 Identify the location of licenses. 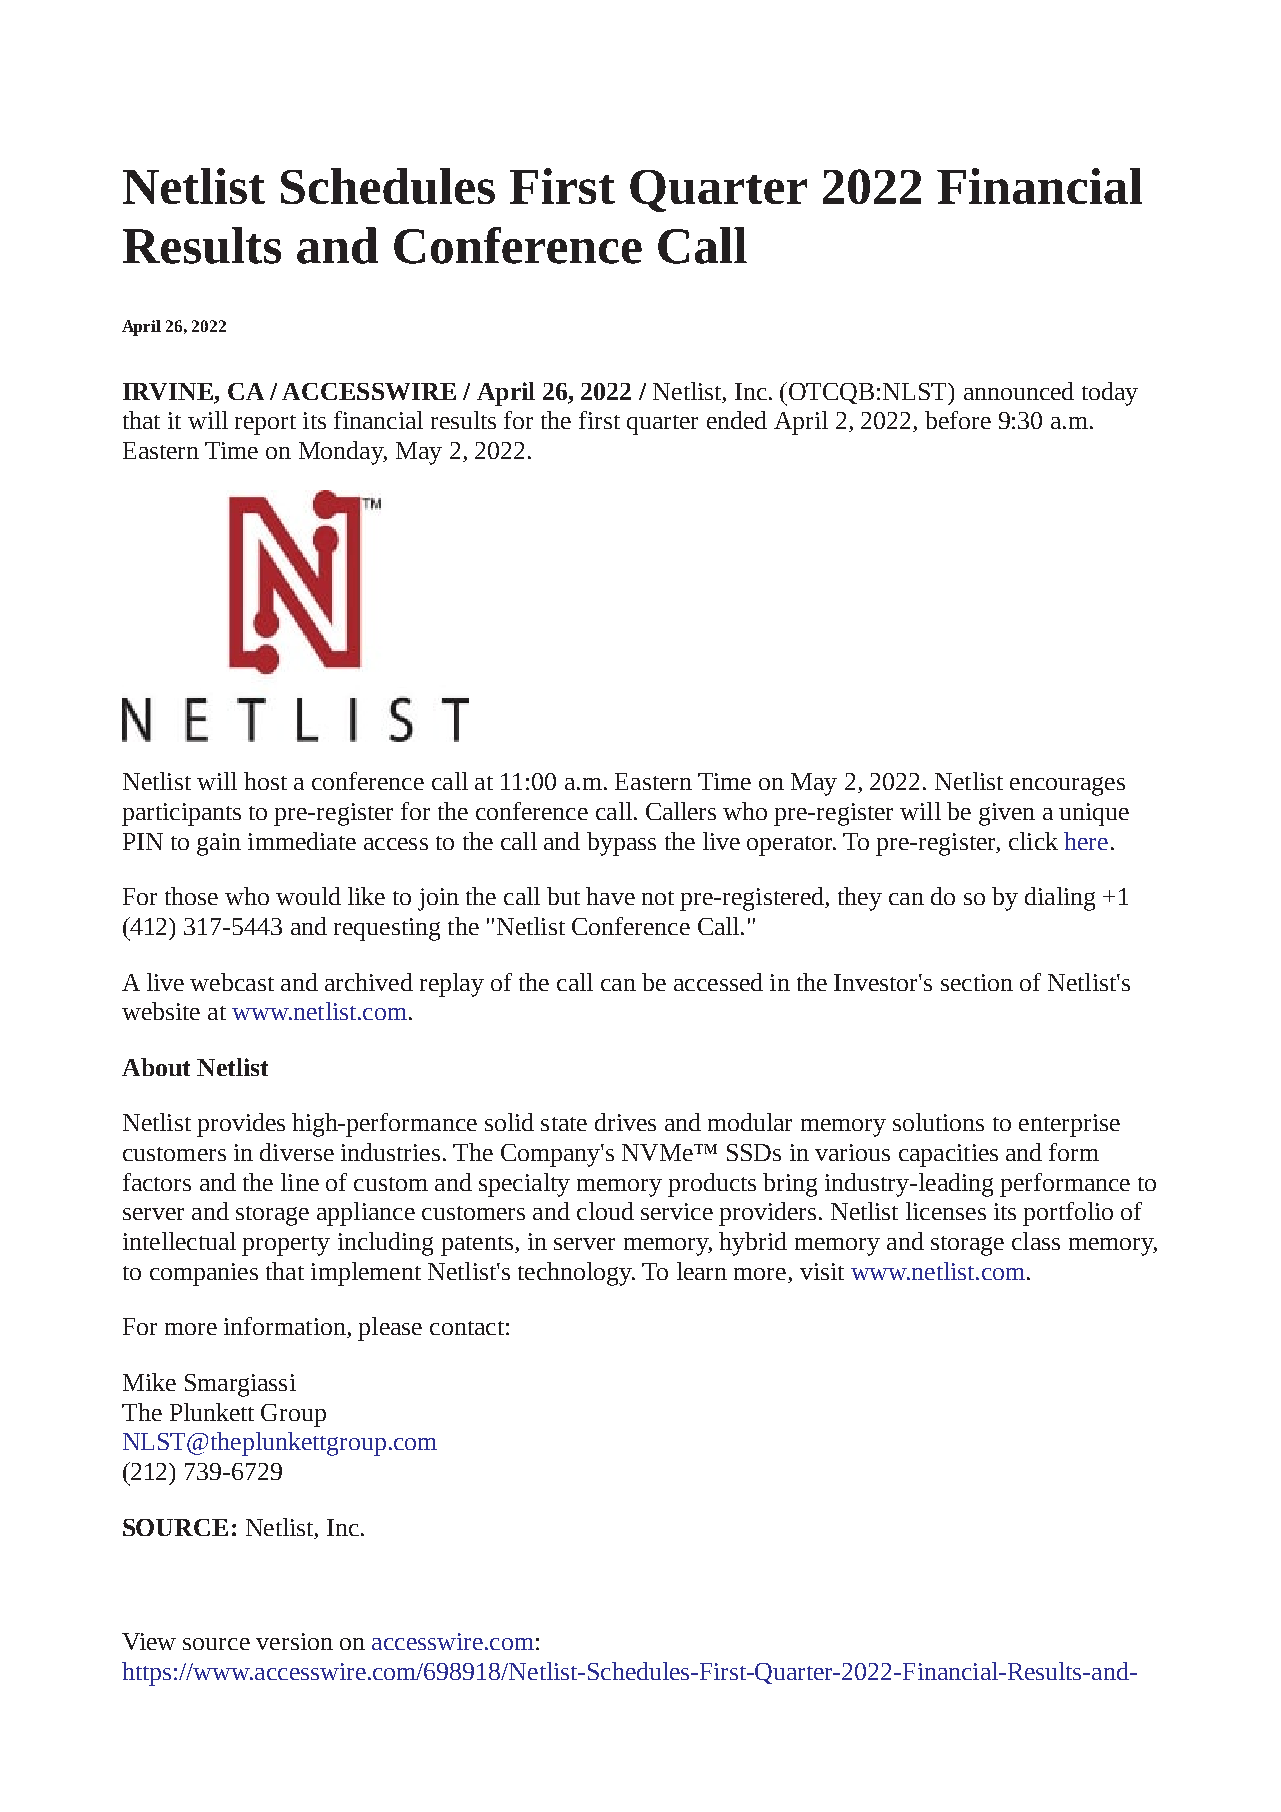
(946, 1211).
